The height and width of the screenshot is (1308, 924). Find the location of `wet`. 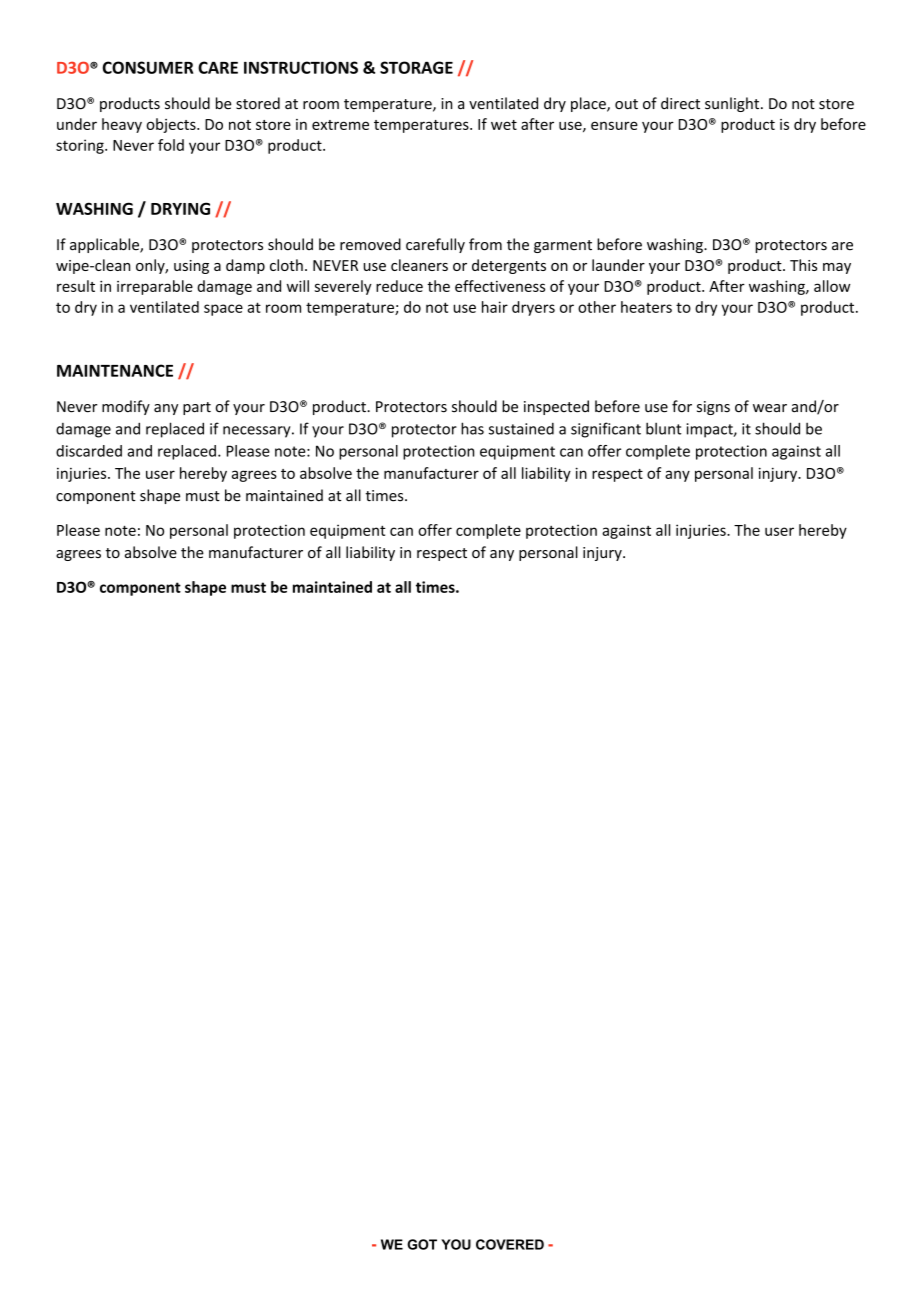

wet is located at coordinates (504, 125).
